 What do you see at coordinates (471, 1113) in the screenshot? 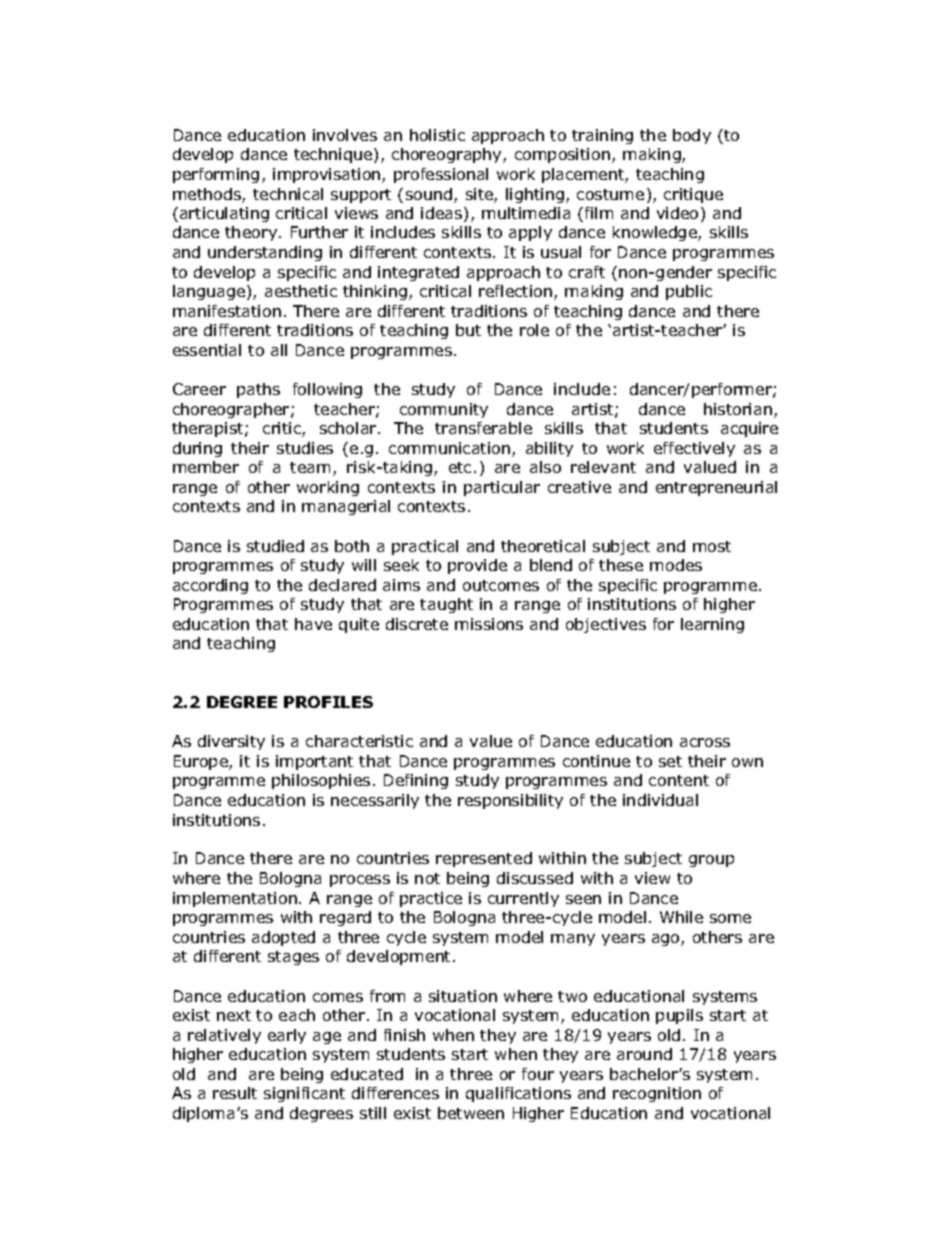
I see `between` at bounding box center [471, 1113].
